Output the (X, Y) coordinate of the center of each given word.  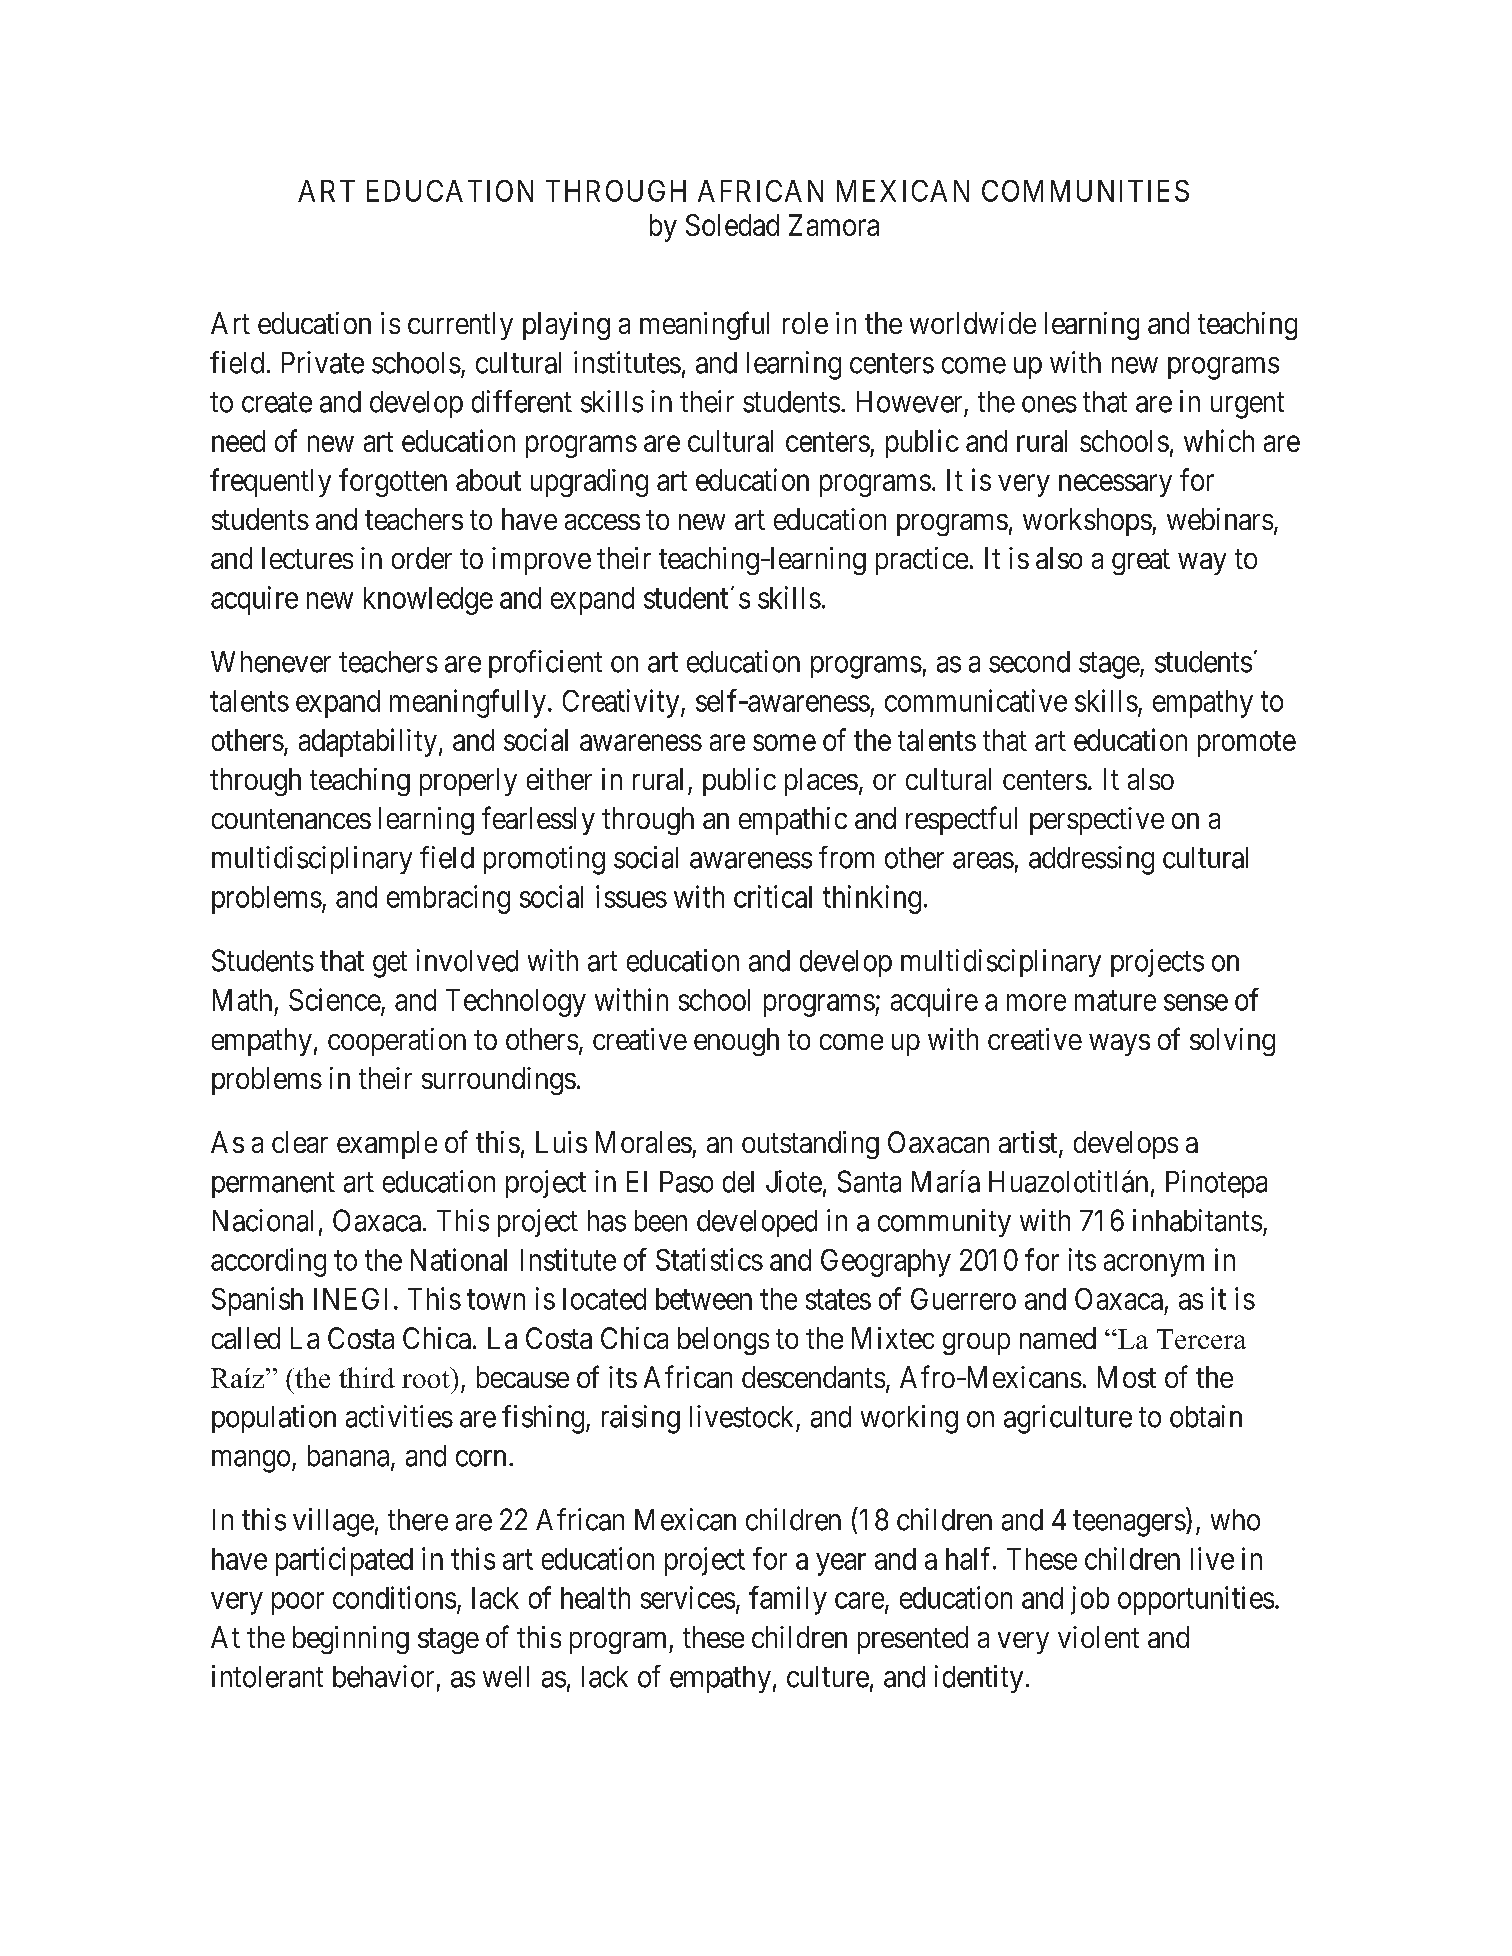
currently (460, 326)
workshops (1087, 522)
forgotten (393, 482)
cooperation (397, 1042)
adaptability (369, 742)
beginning (351, 1640)
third (367, 1377)
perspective (1097, 821)
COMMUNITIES (1085, 191)
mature (1115, 1001)
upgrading (589, 483)
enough (736, 1042)
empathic (793, 821)
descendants (813, 1377)
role (805, 323)
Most (1127, 1377)
